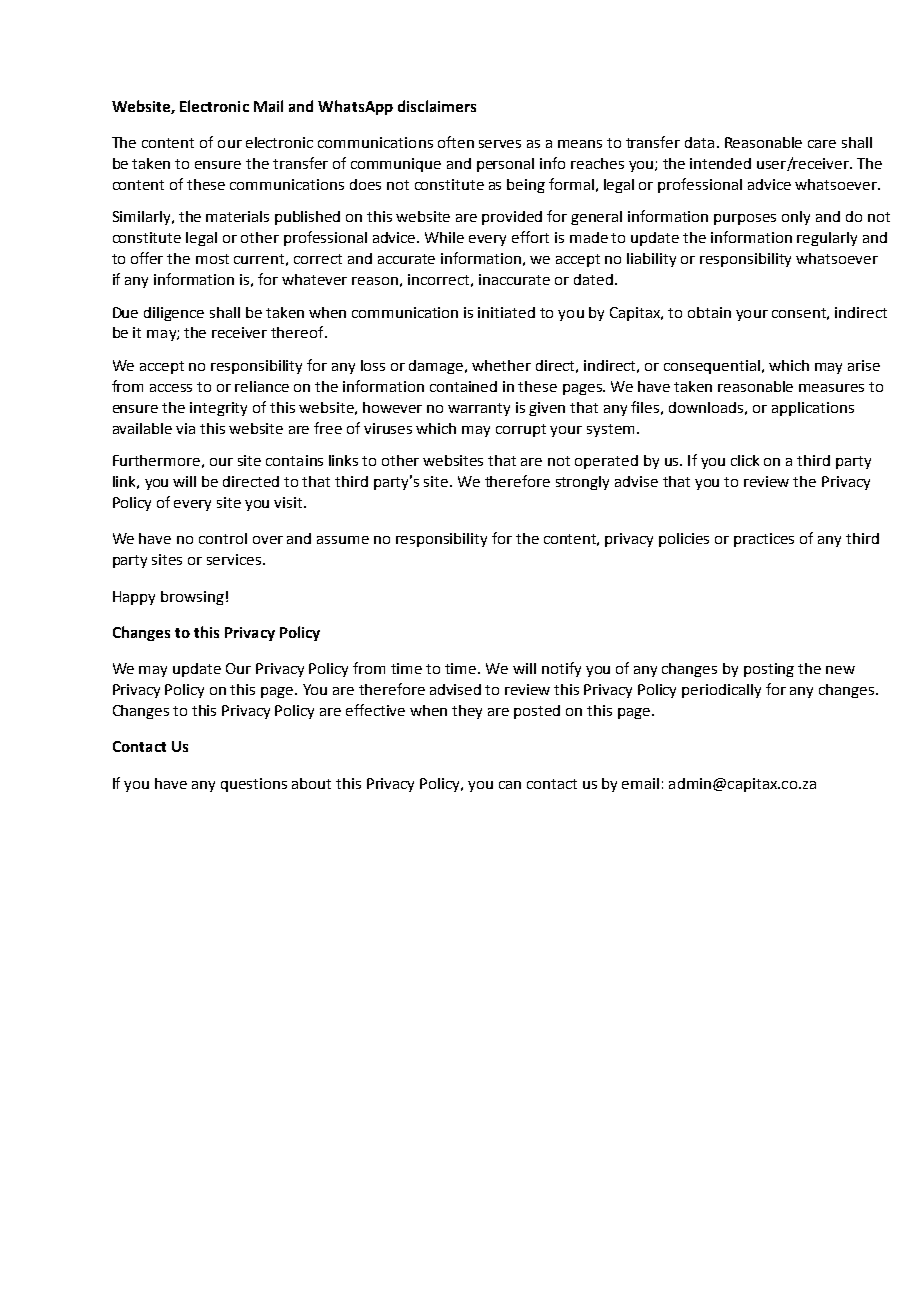  I want to click on can, so click(510, 785).
